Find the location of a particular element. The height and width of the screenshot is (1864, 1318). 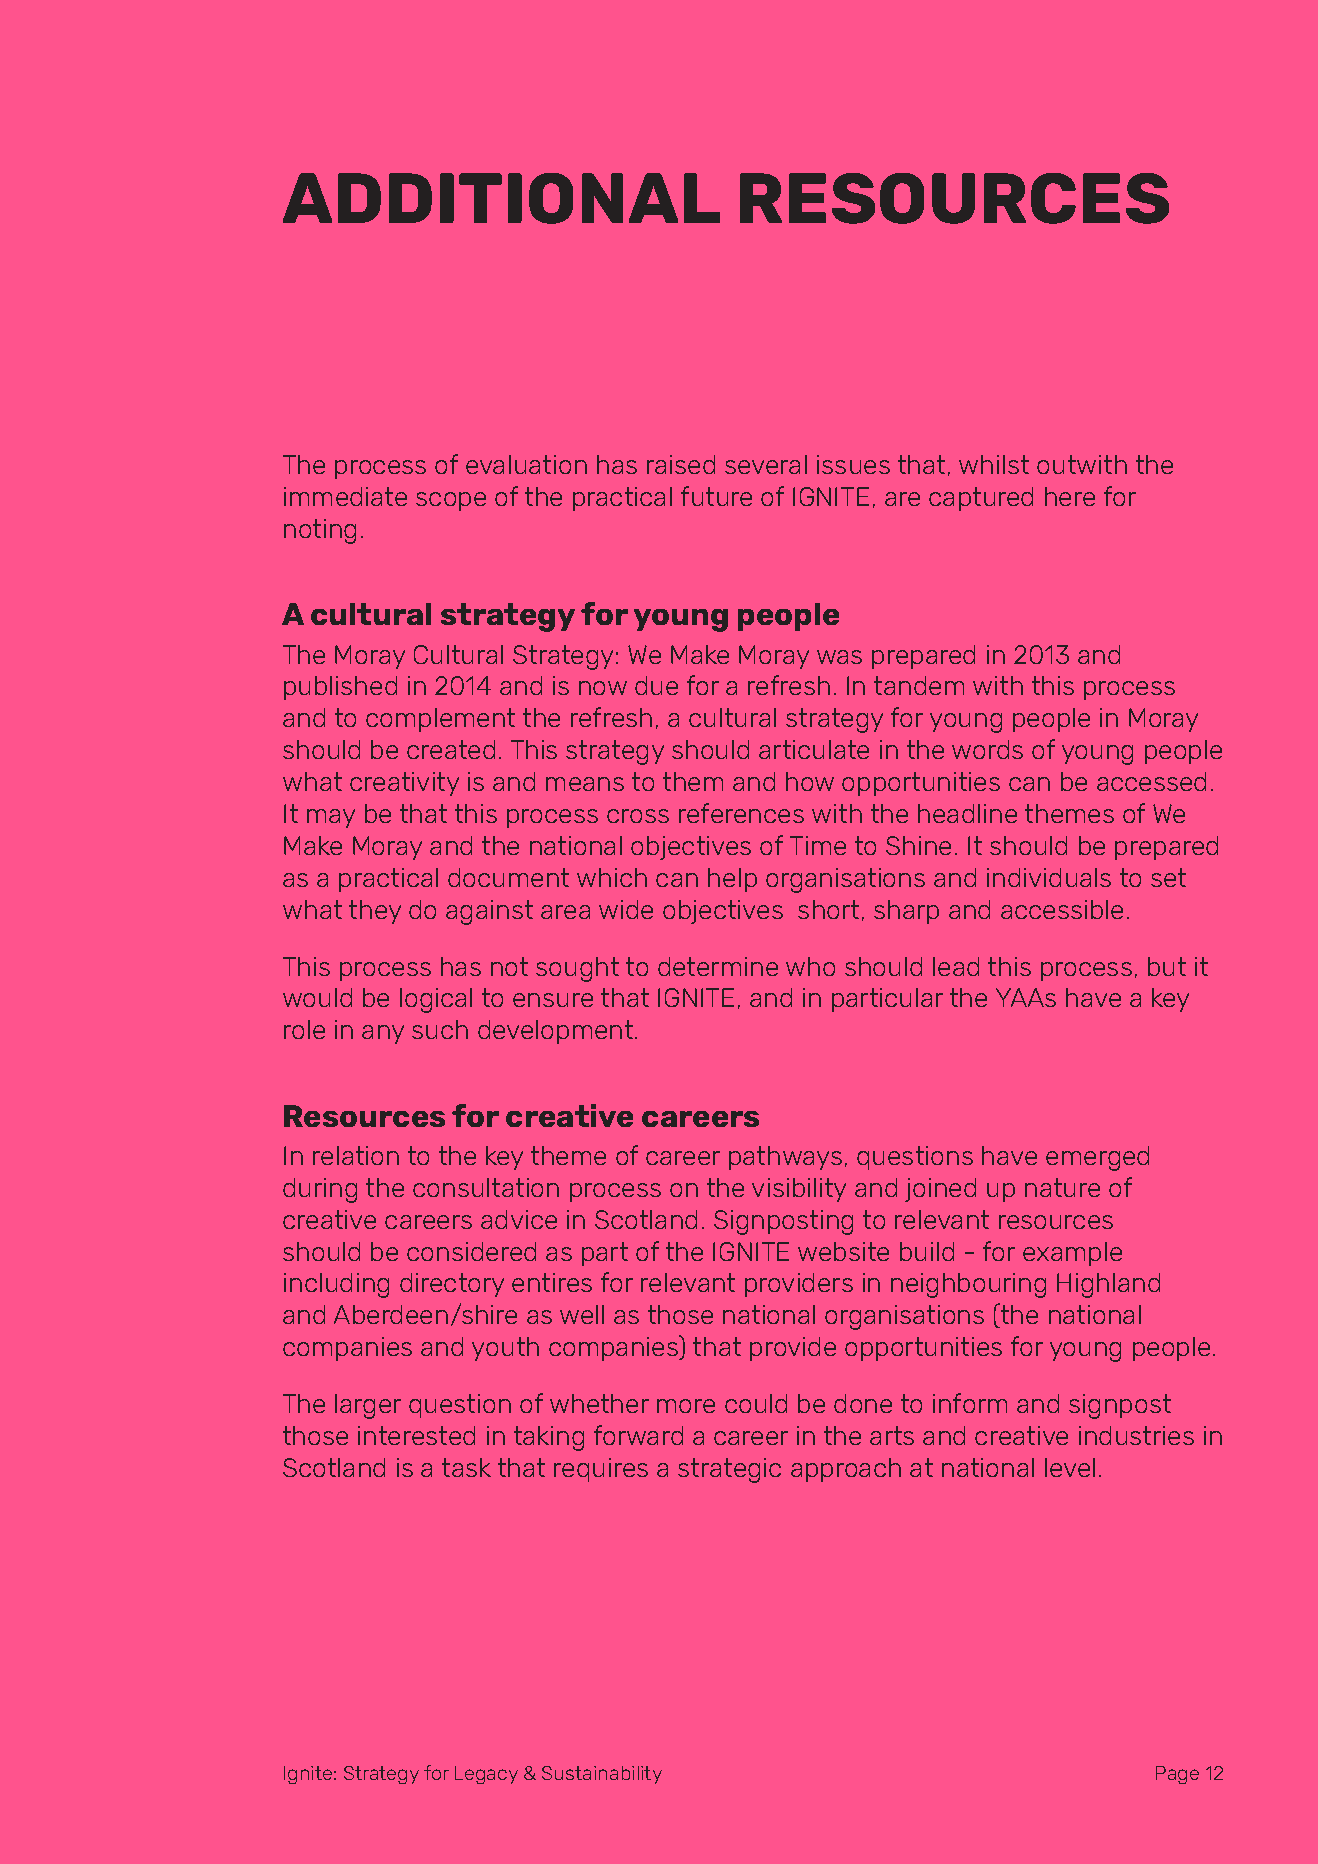

whilst is located at coordinates (994, 464).
